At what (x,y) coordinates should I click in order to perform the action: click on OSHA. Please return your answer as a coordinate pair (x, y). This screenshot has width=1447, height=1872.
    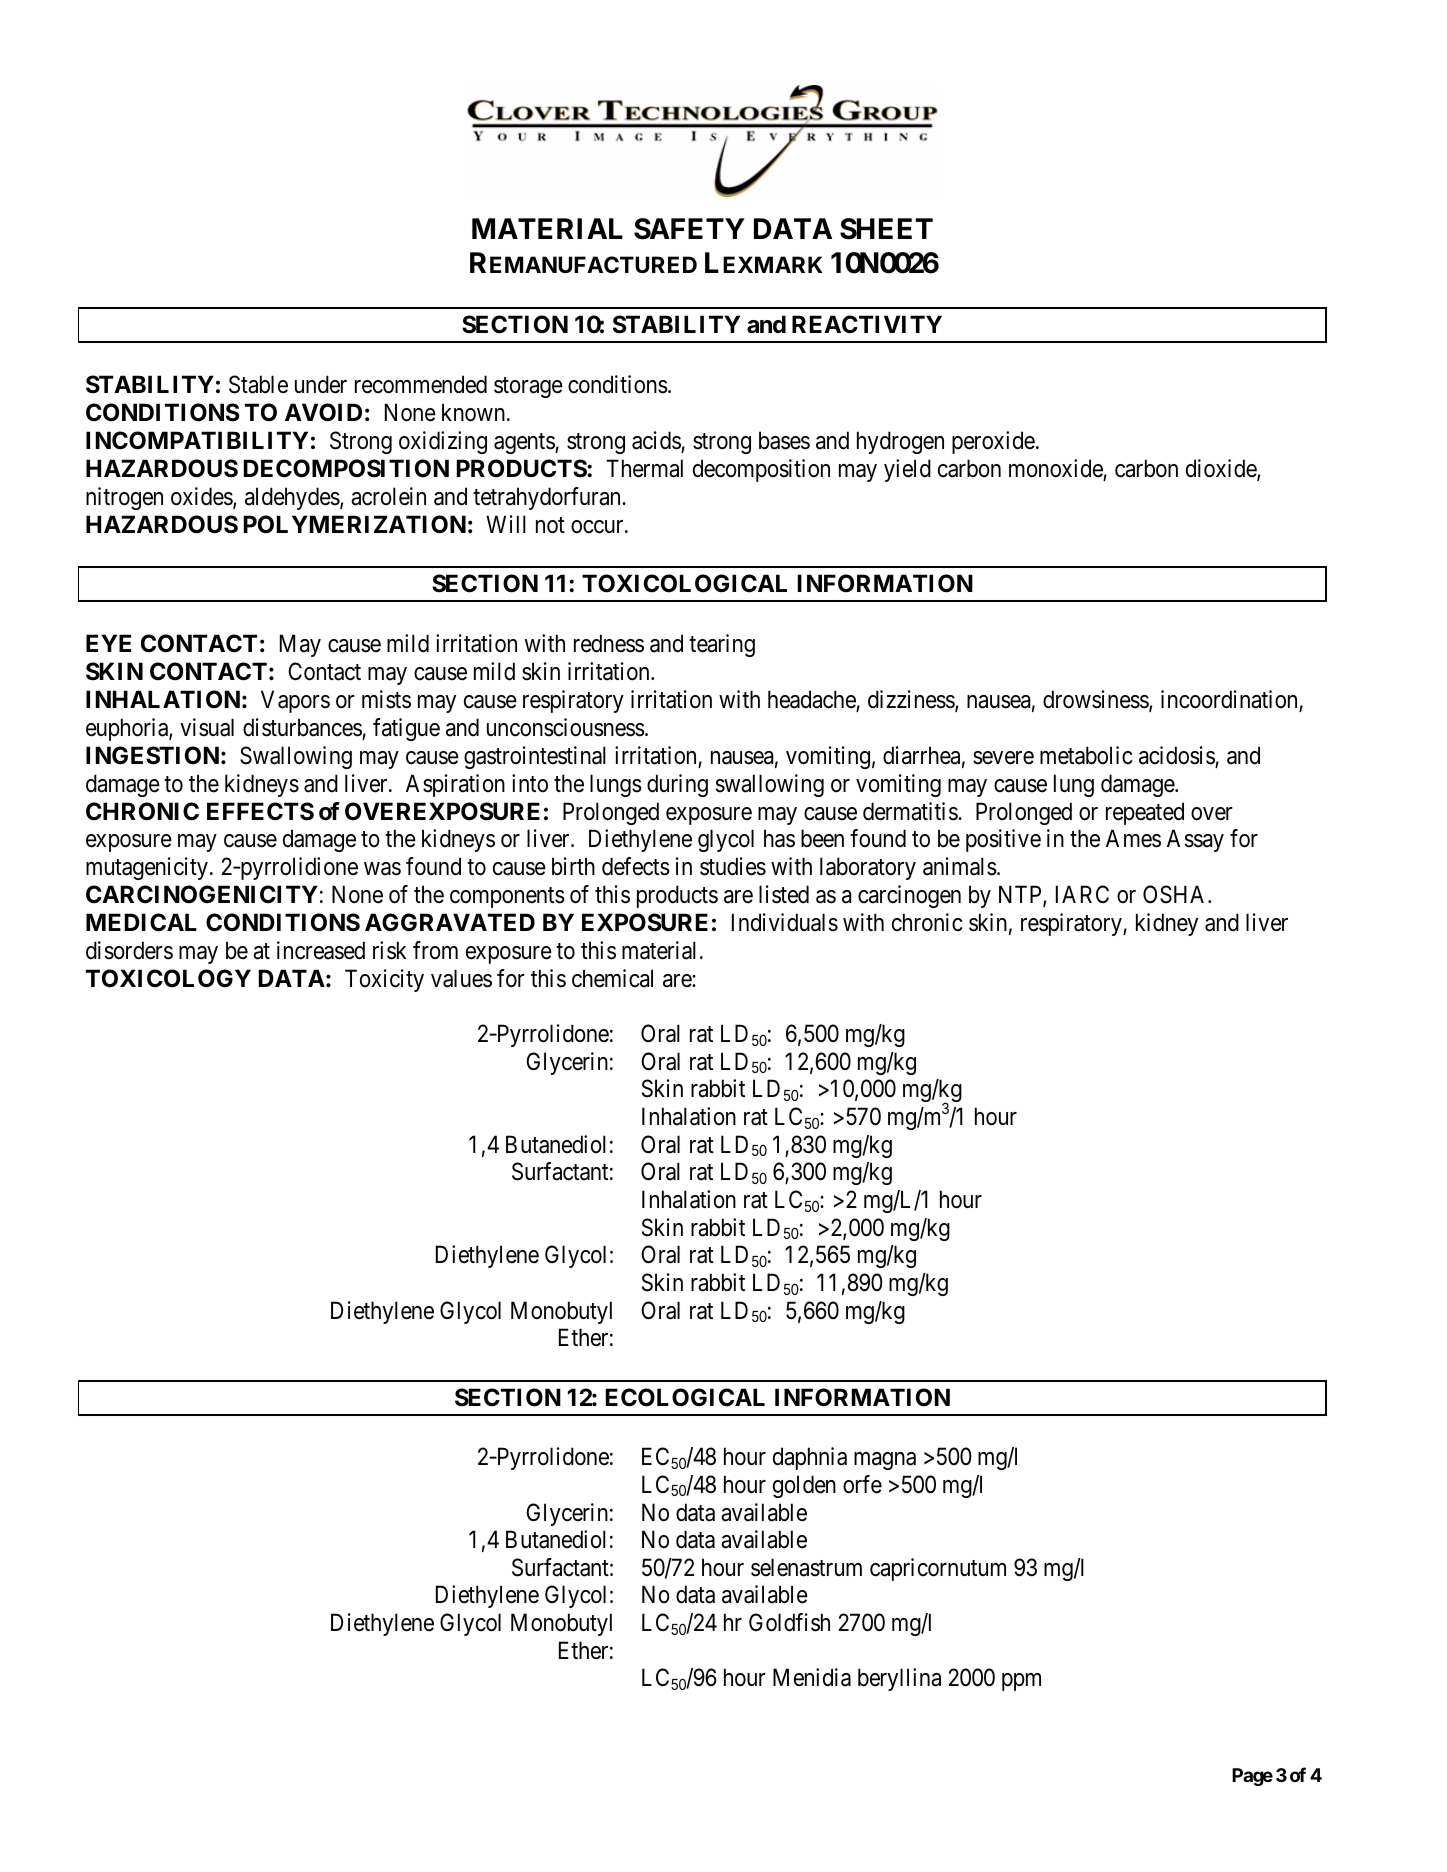
    Looking at the image, I should click on (1176, 894).
